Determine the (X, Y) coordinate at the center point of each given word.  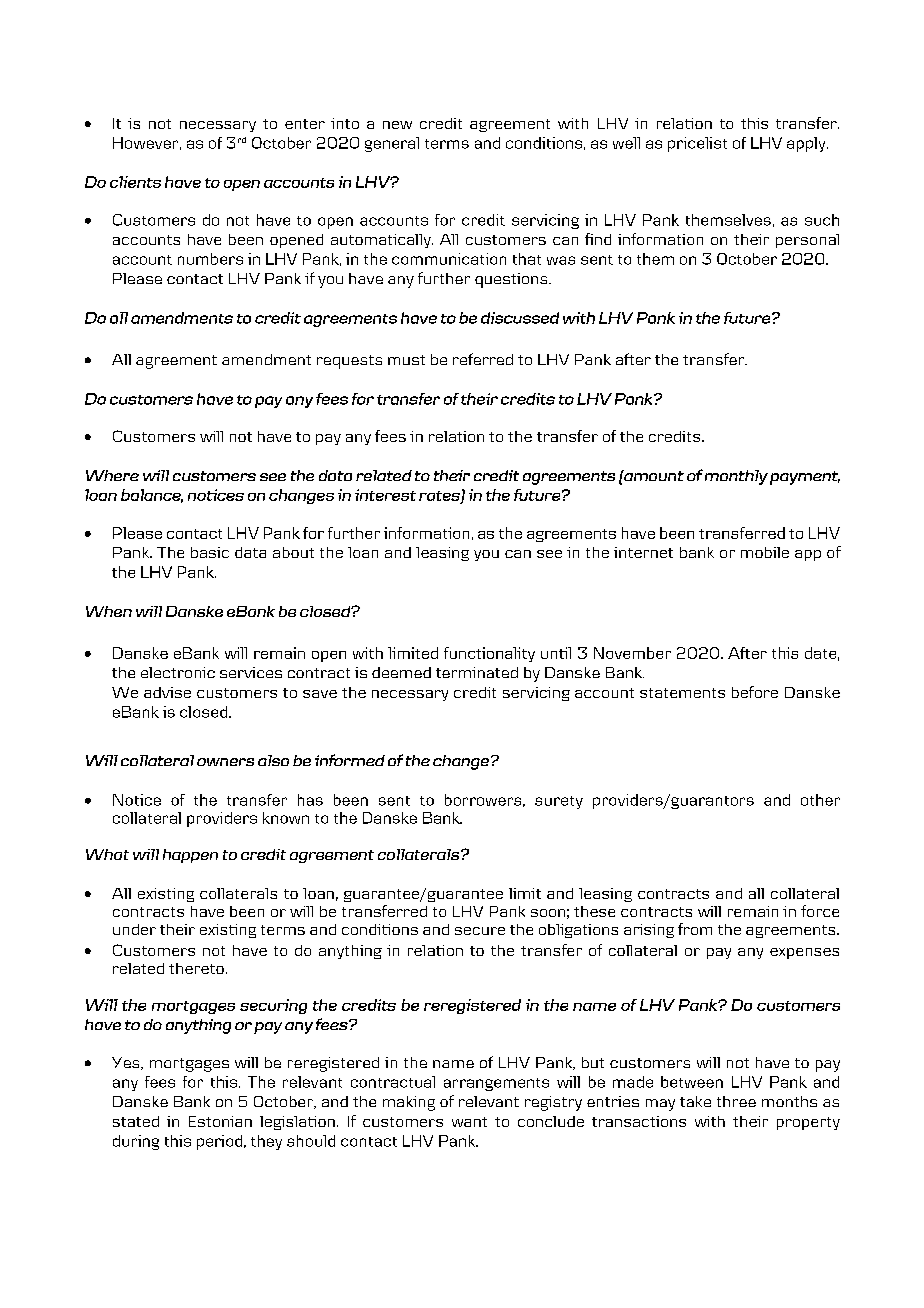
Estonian (220, 1121)
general (392, 144)
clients (135, 182)
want (469, 1122)
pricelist (697, 144)
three (736, 1101)
